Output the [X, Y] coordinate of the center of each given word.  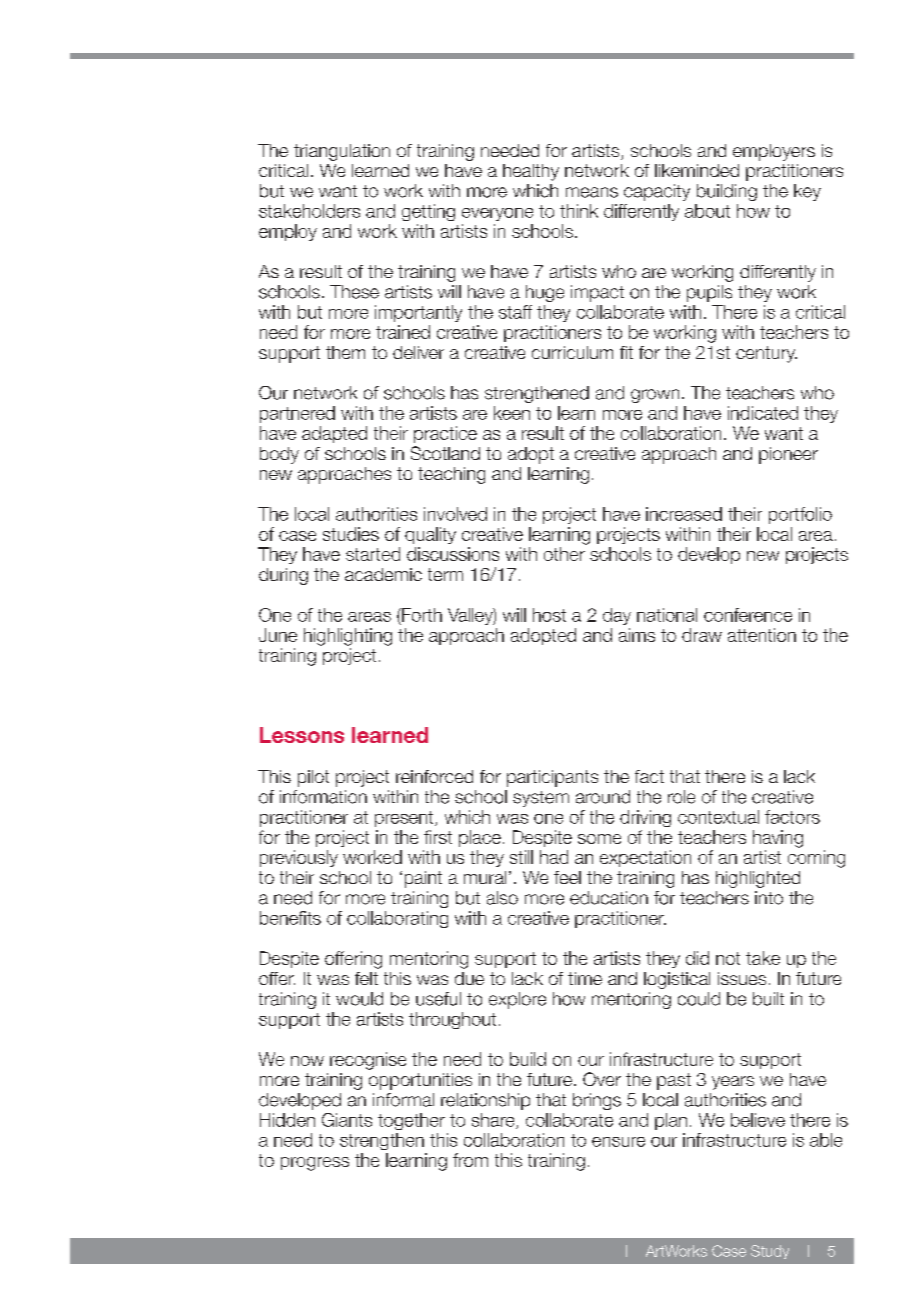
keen [512, 413]
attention [762, 635]
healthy [531, 172]
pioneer [788, 455]
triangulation [342, 152]
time [585, 978]
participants [552, 778]
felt [366, 978]
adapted [334, 434]
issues [742, 978]
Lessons [302, 735]
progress [315, 1164]
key [807, 192]
